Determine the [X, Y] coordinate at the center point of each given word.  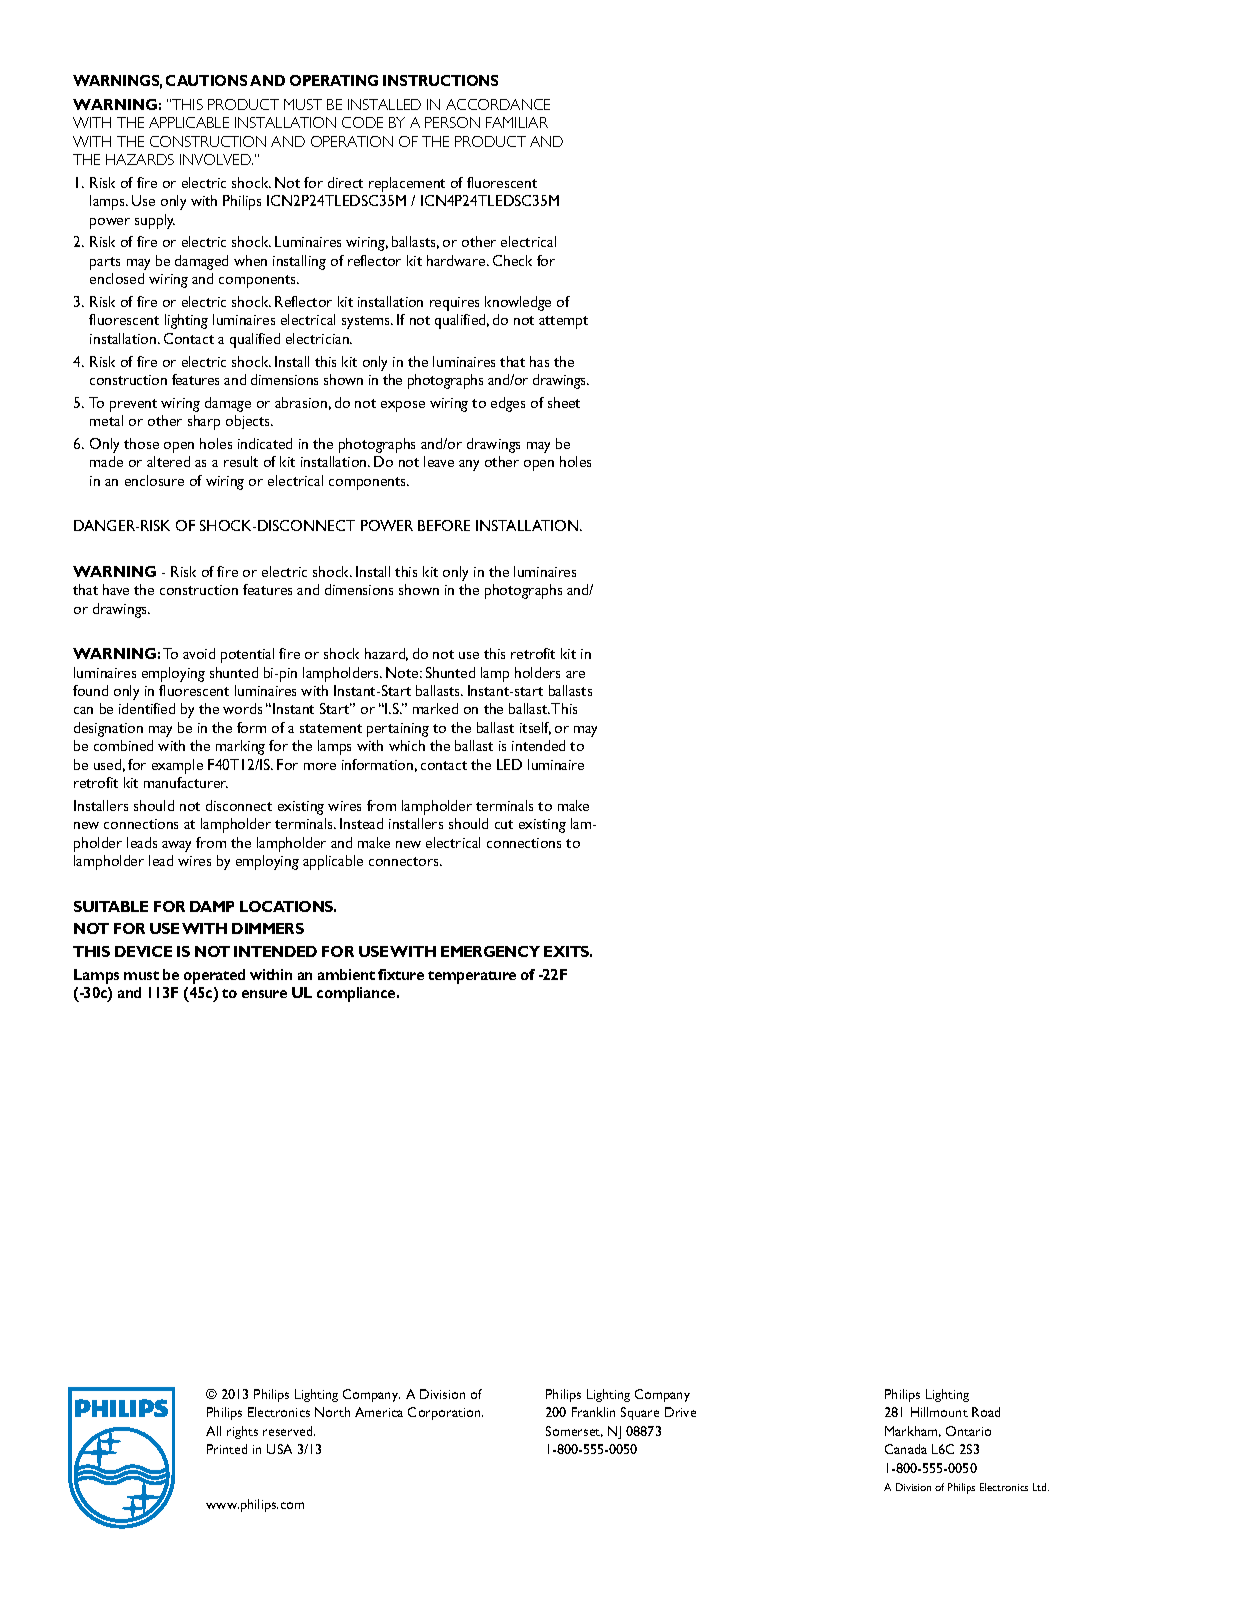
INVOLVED [216, 159]
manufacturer [186, 782]
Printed [227, 1449]
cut [504, 824]
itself [535, 728]
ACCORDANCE [498, 104]
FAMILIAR [517, 122]
